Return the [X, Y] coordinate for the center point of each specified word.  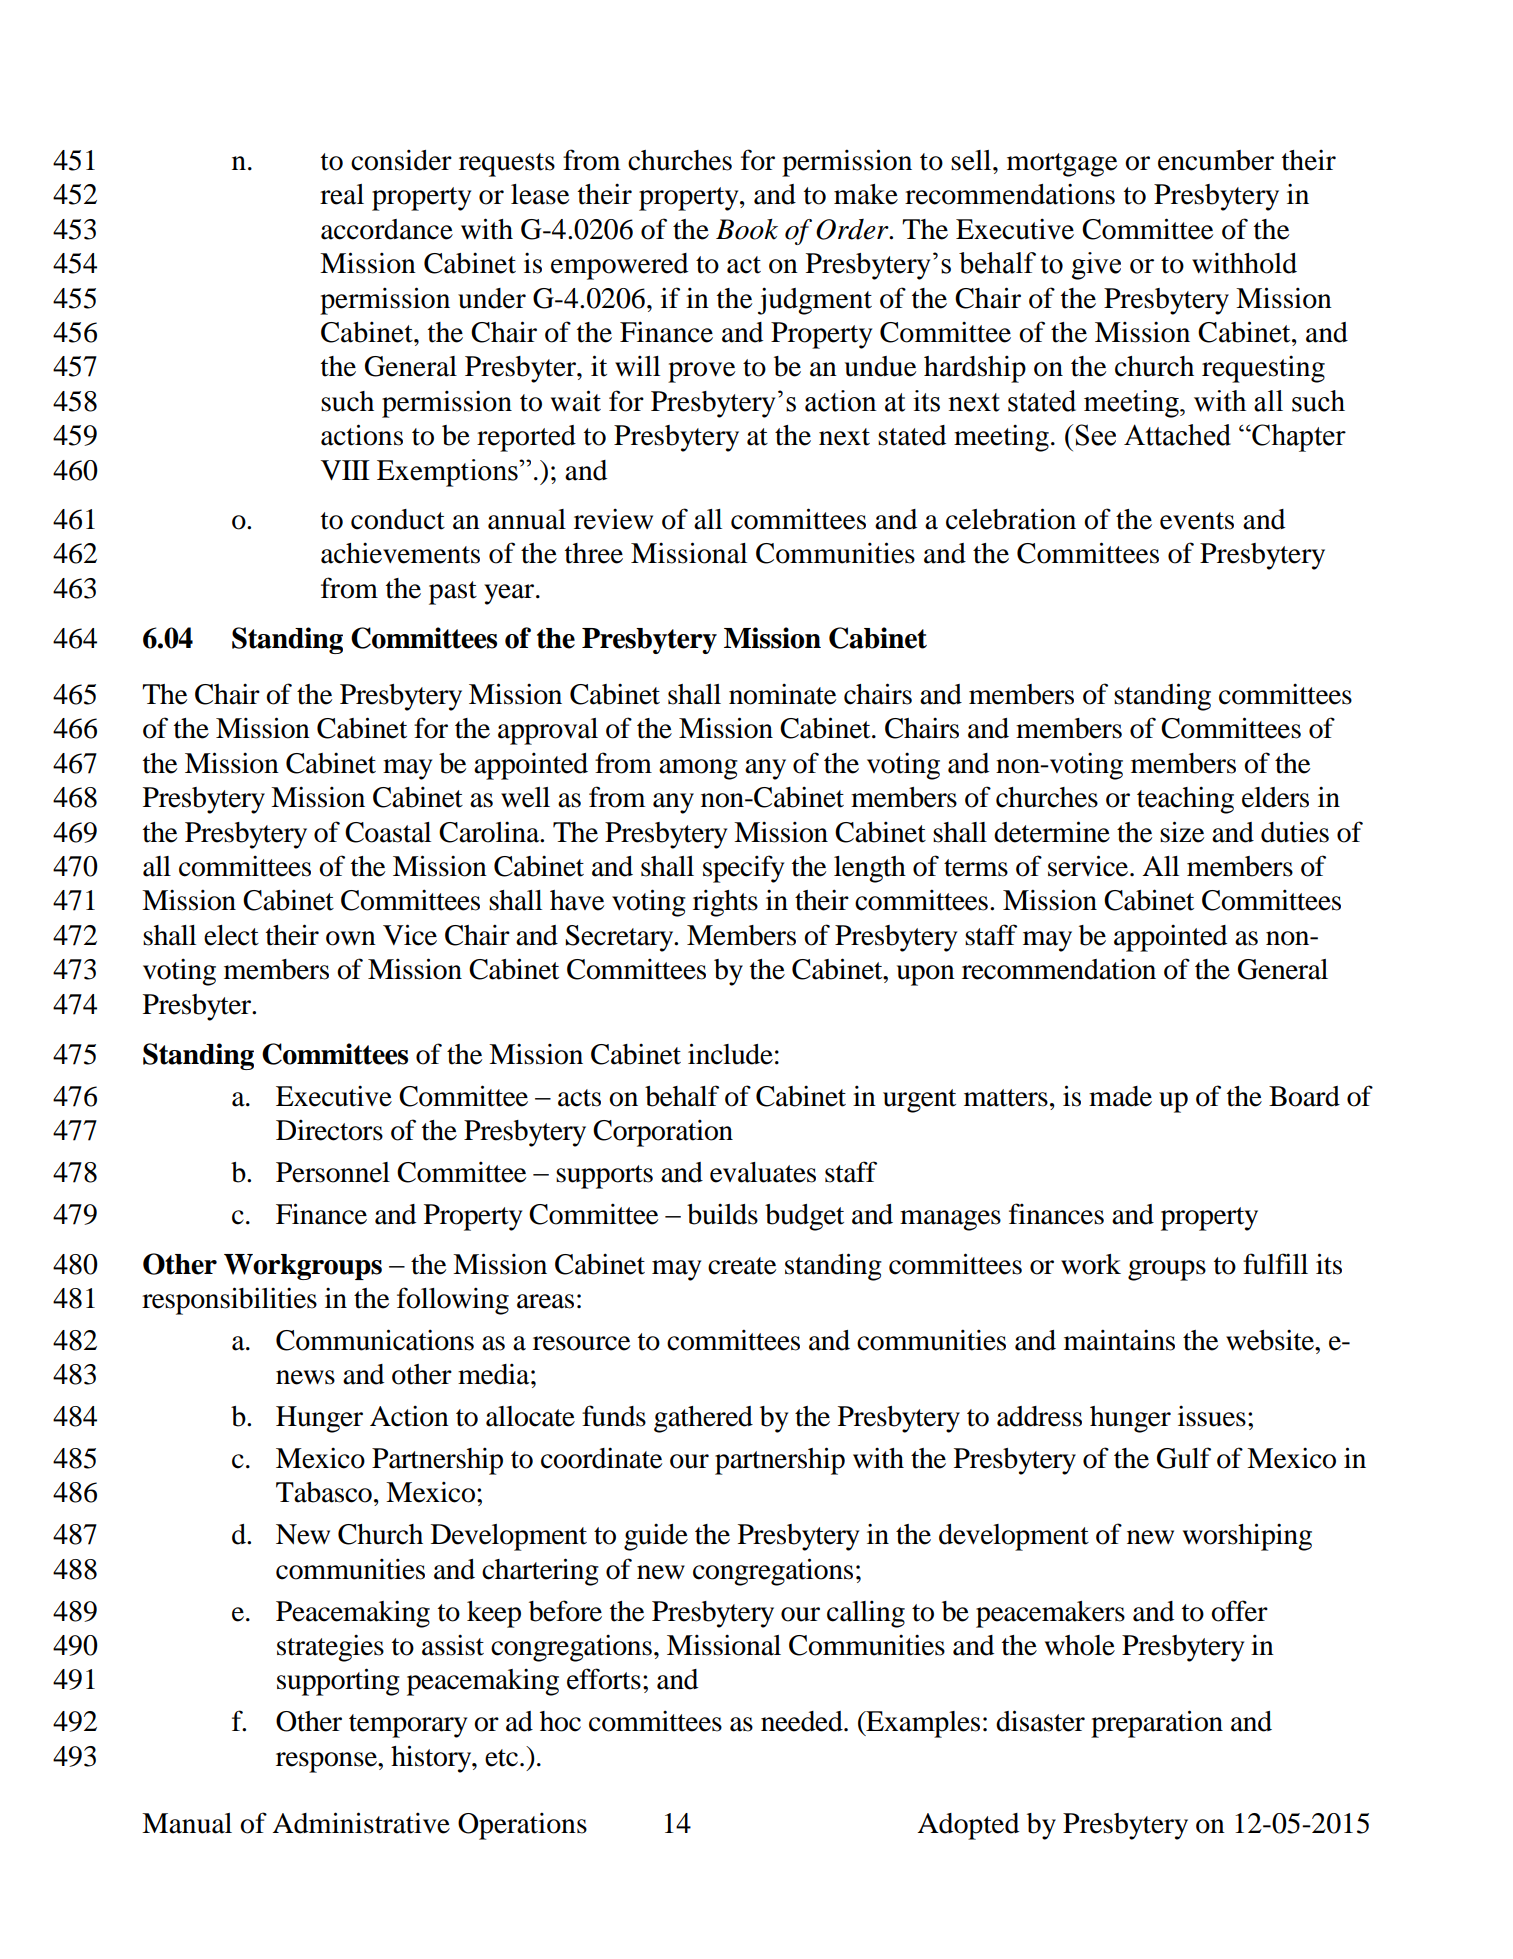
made [1120, 1096]
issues [1212, 1416]
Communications [375, 1340]
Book [747, 229]
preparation [1157, 1724]
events [1197, 521]
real [342, 194]
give [1096, 266]
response [327, 1762]
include [730, 1054]
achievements [400, 553]
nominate [782, 694]
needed [803, 1721]
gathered [703, 1419]
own [351, 938]
